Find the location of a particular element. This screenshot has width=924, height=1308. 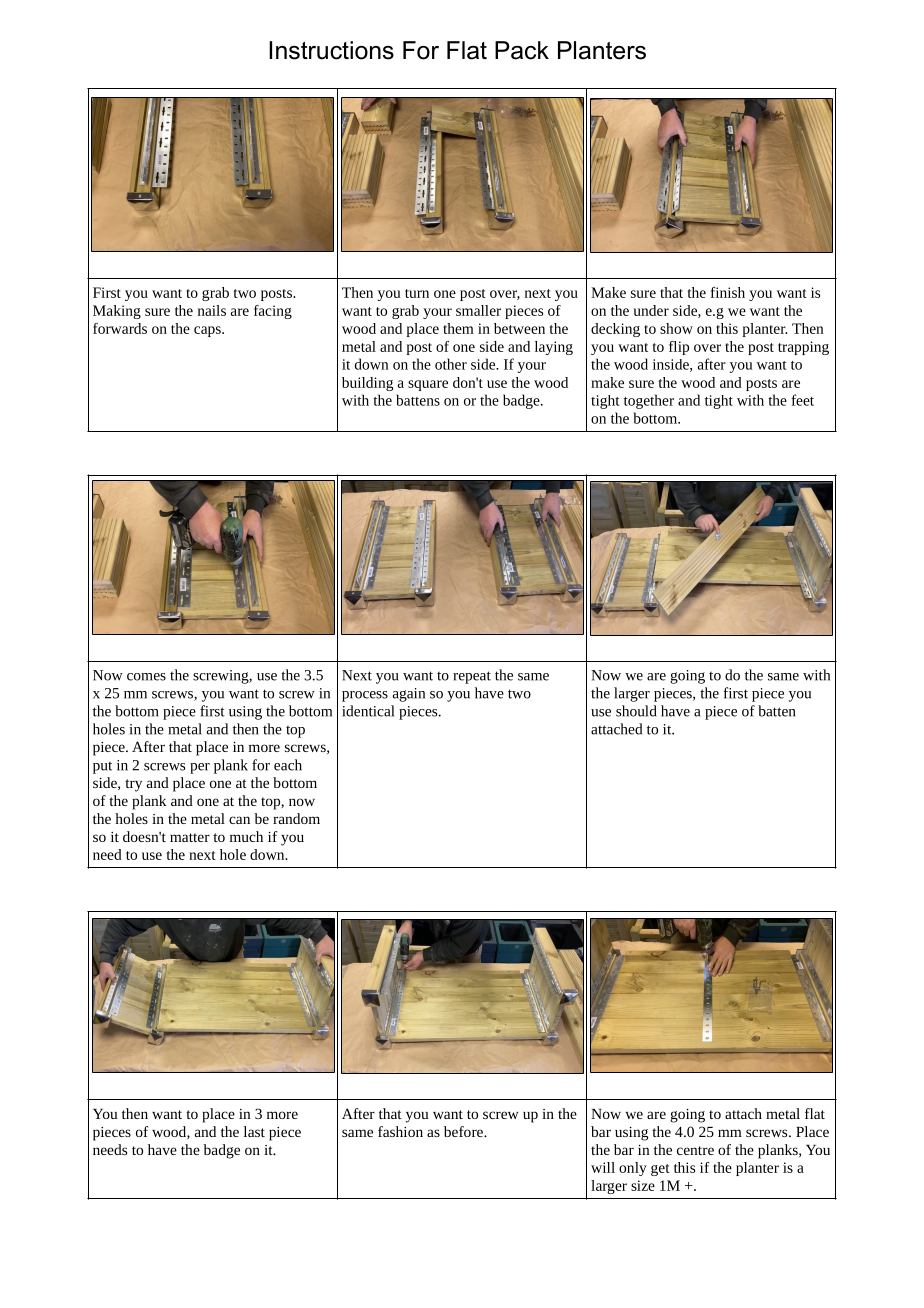

Instructions is located at coordinates (331, 50).
